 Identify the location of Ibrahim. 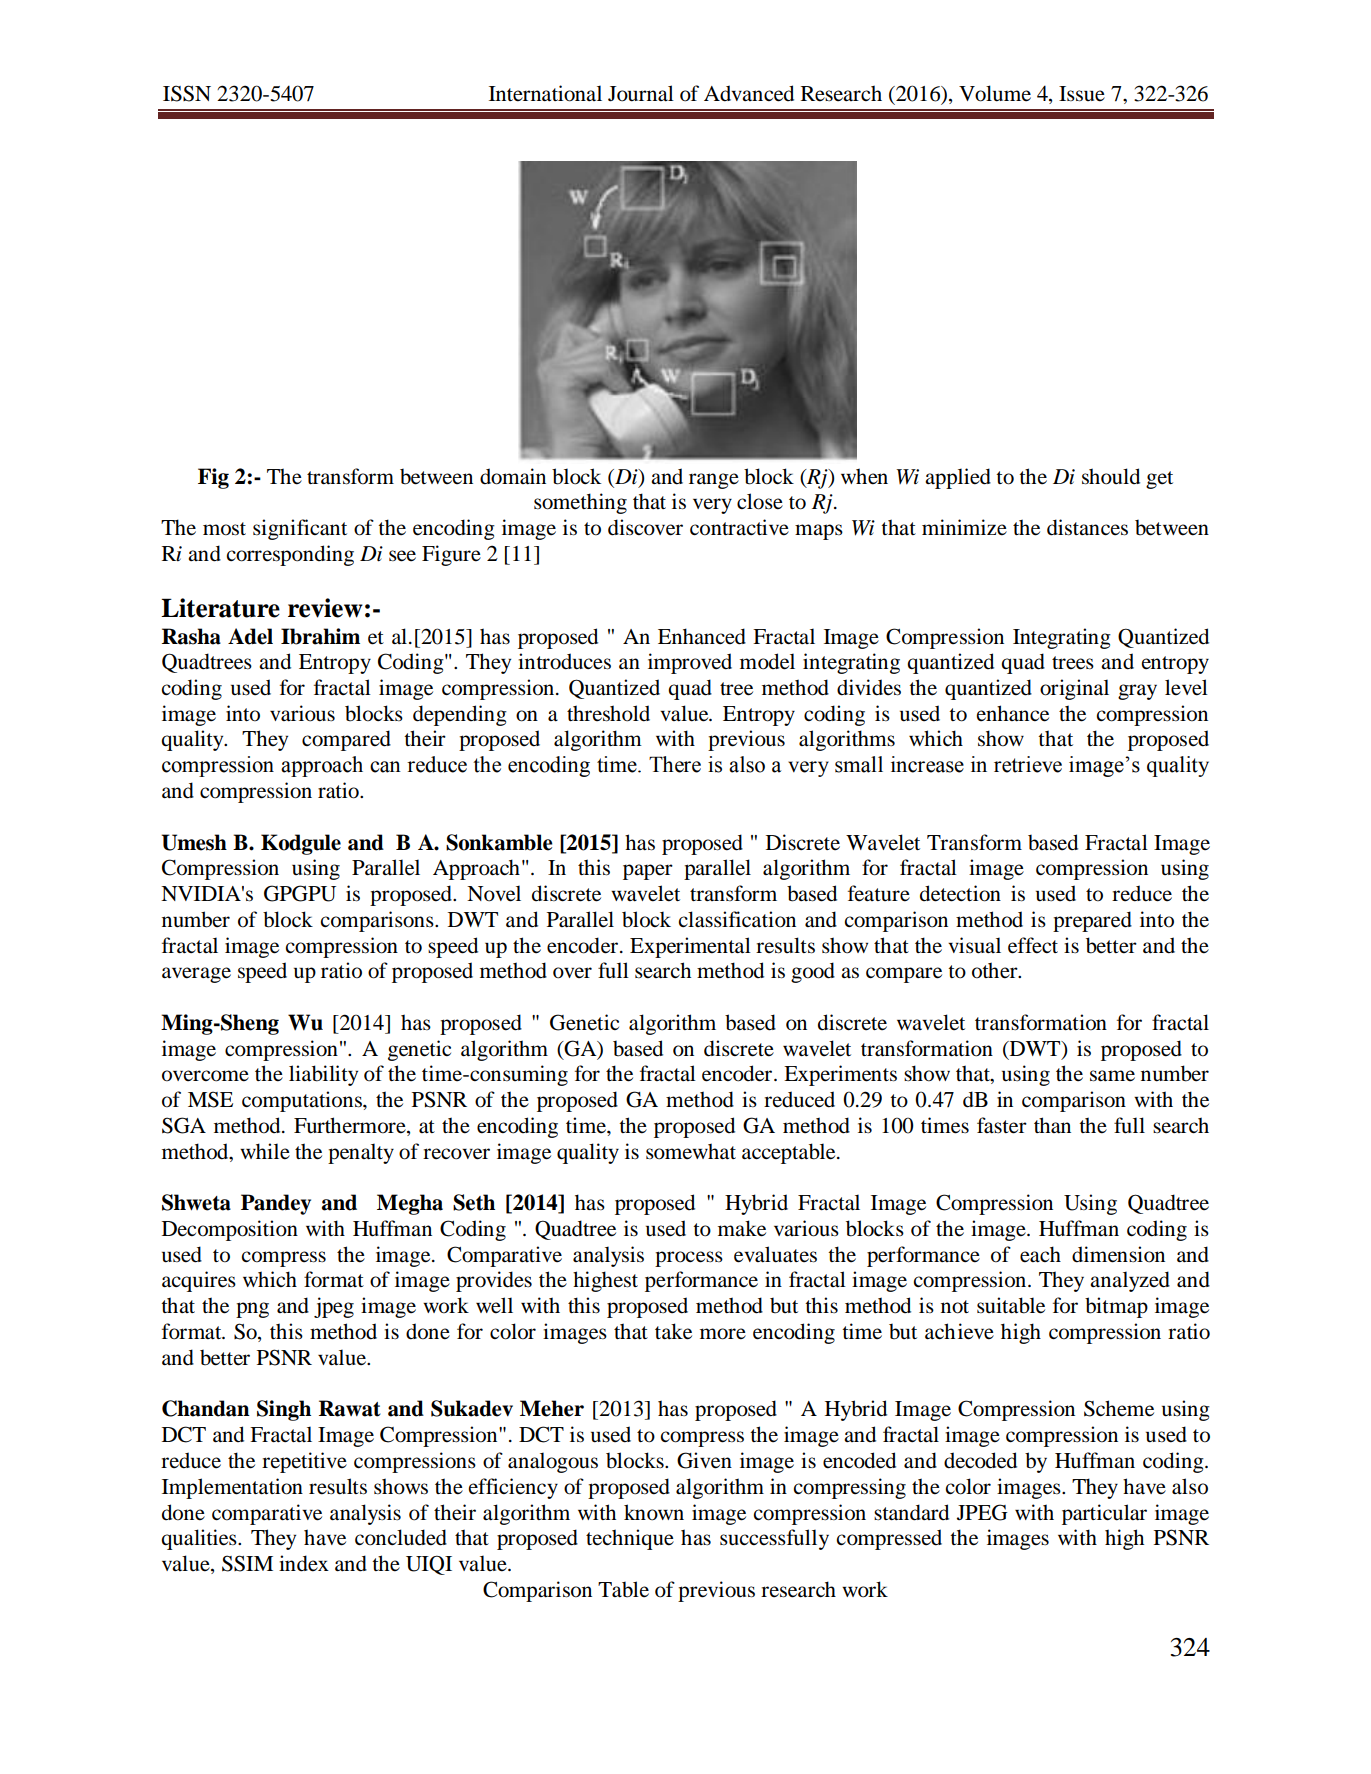
(320, 636).
